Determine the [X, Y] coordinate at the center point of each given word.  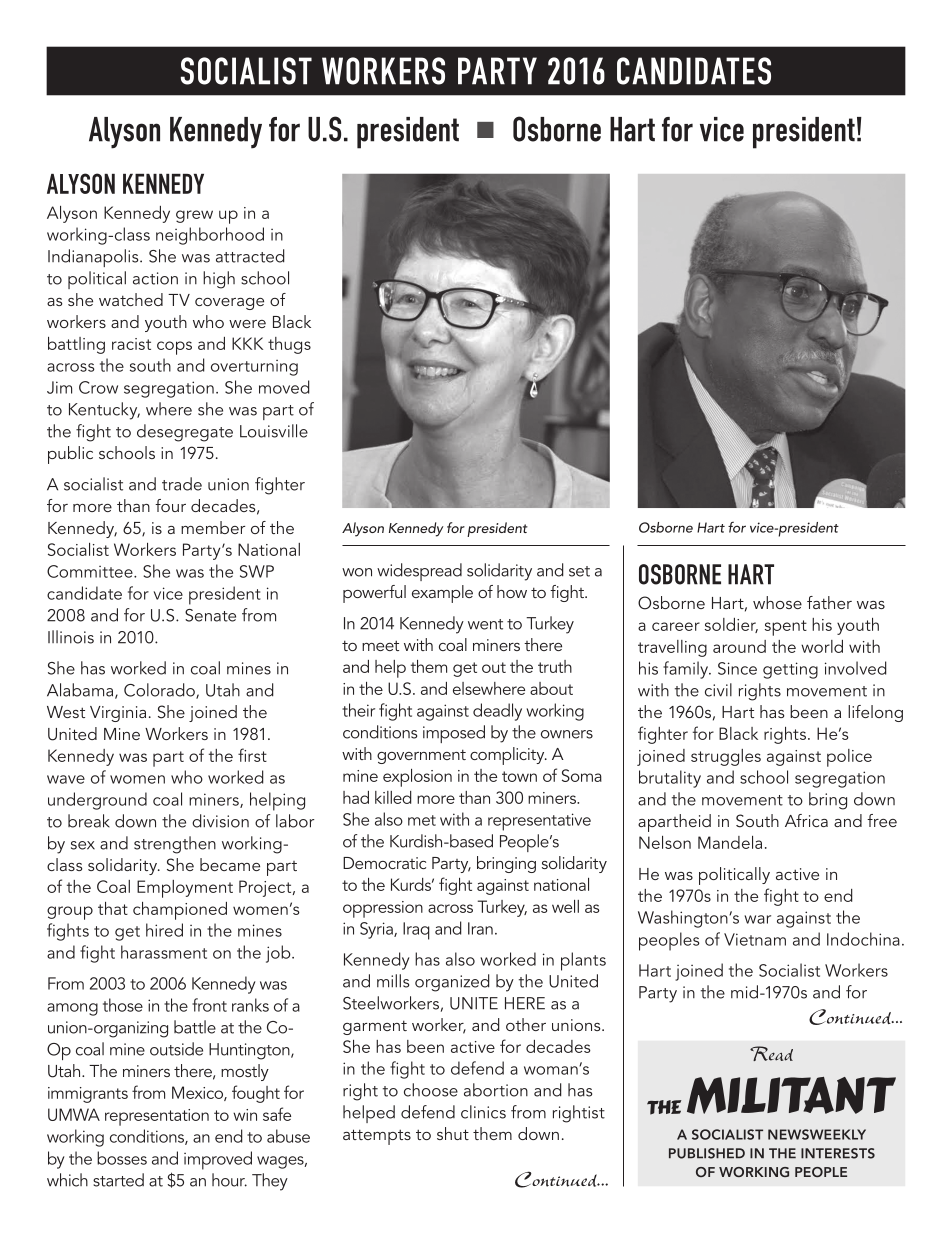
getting [790, 670]
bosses [122, 1158]
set [579, 571]
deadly [497, 712]
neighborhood [210, 236]
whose [777, 602]
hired [164, 930]
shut [453, 1133]
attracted [250, 256]
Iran [480, 928]
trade [182, 484]
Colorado [160, 691]
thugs [289, 345]
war [757, 919]
